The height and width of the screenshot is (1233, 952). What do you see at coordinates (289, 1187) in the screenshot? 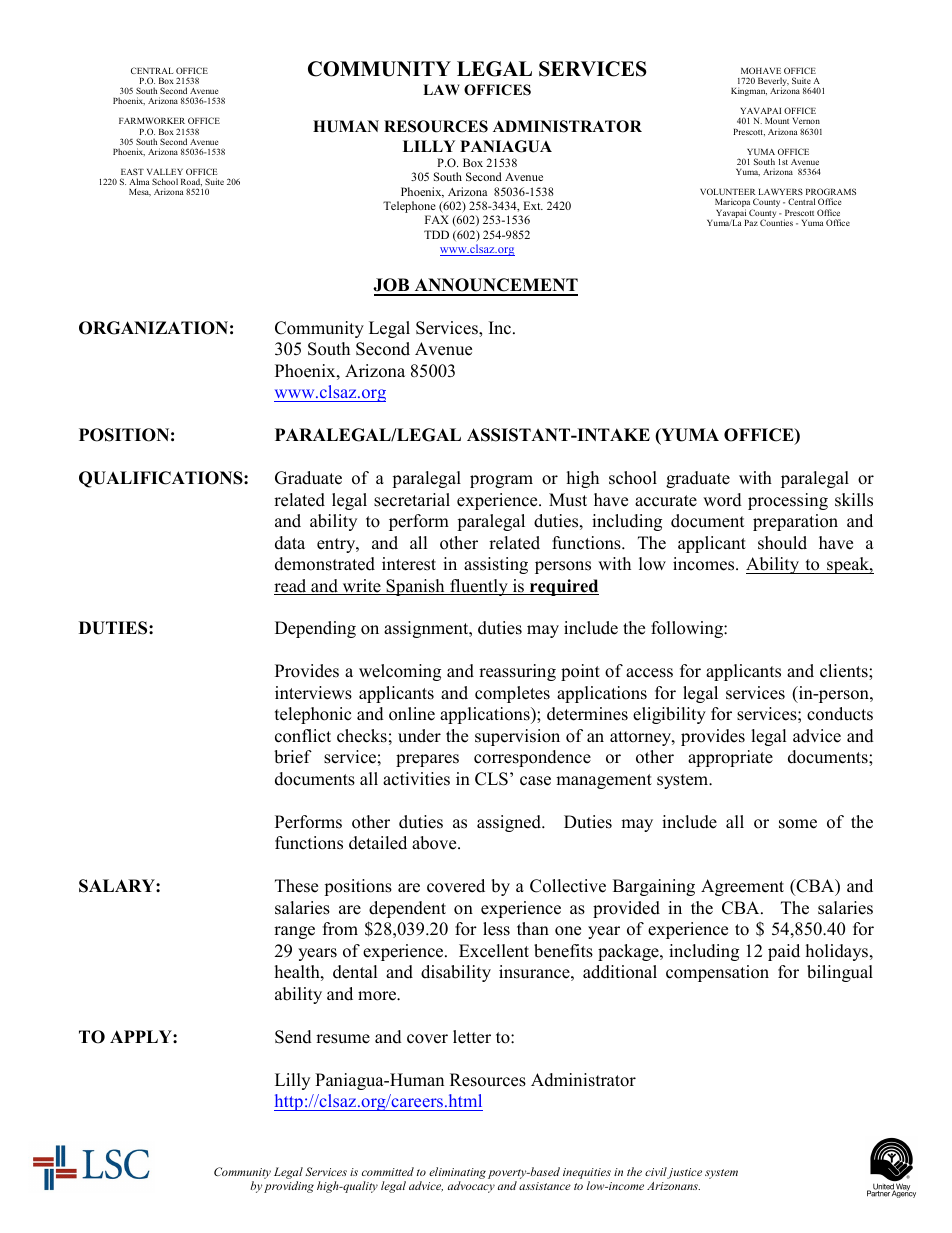
I see `providing` at bounding box center [289, 1187].
